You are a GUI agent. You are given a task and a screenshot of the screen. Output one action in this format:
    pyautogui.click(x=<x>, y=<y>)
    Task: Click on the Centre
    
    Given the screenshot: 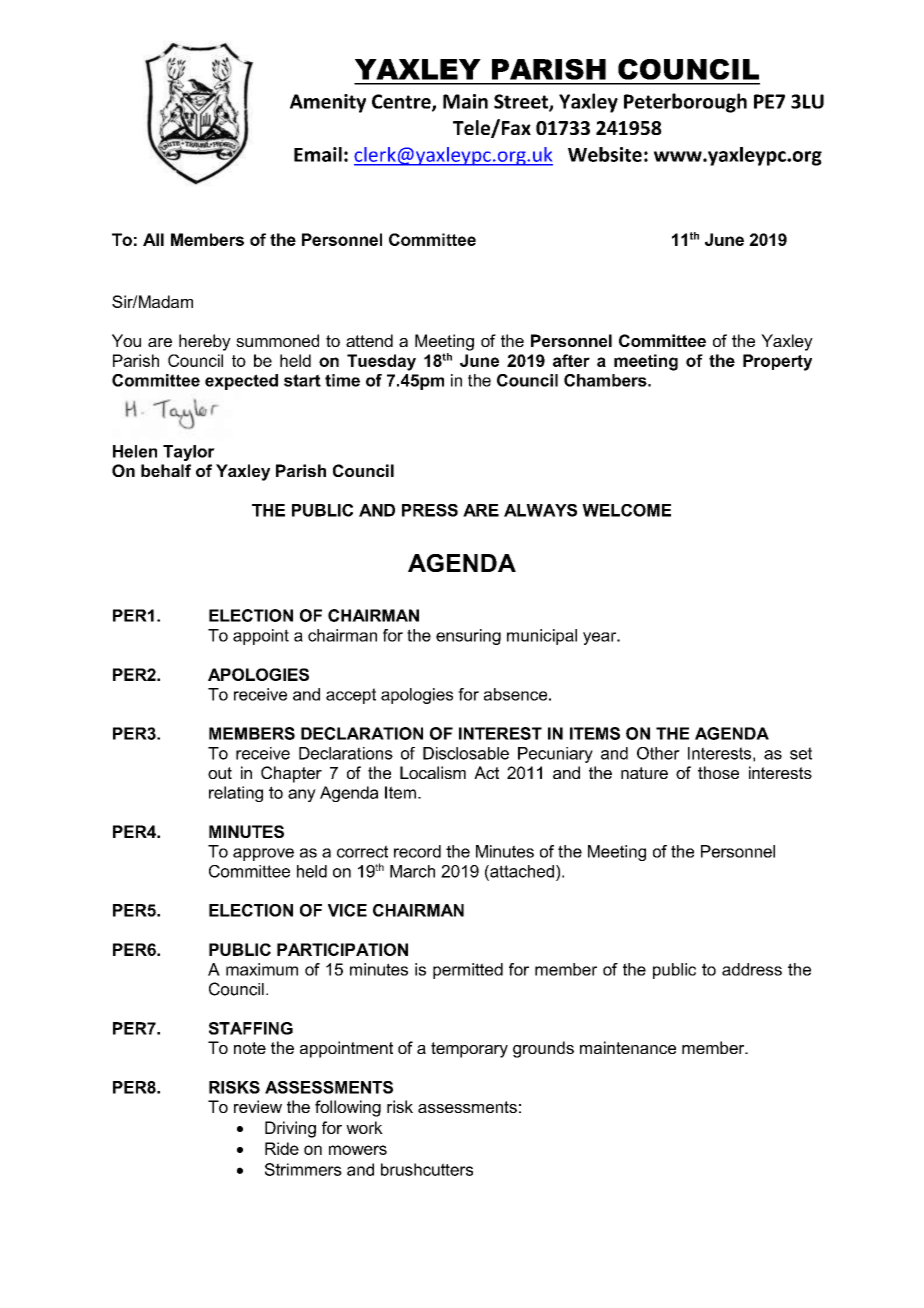 What is the action you would take?
    pyautogui.click(x=402, y=102)
